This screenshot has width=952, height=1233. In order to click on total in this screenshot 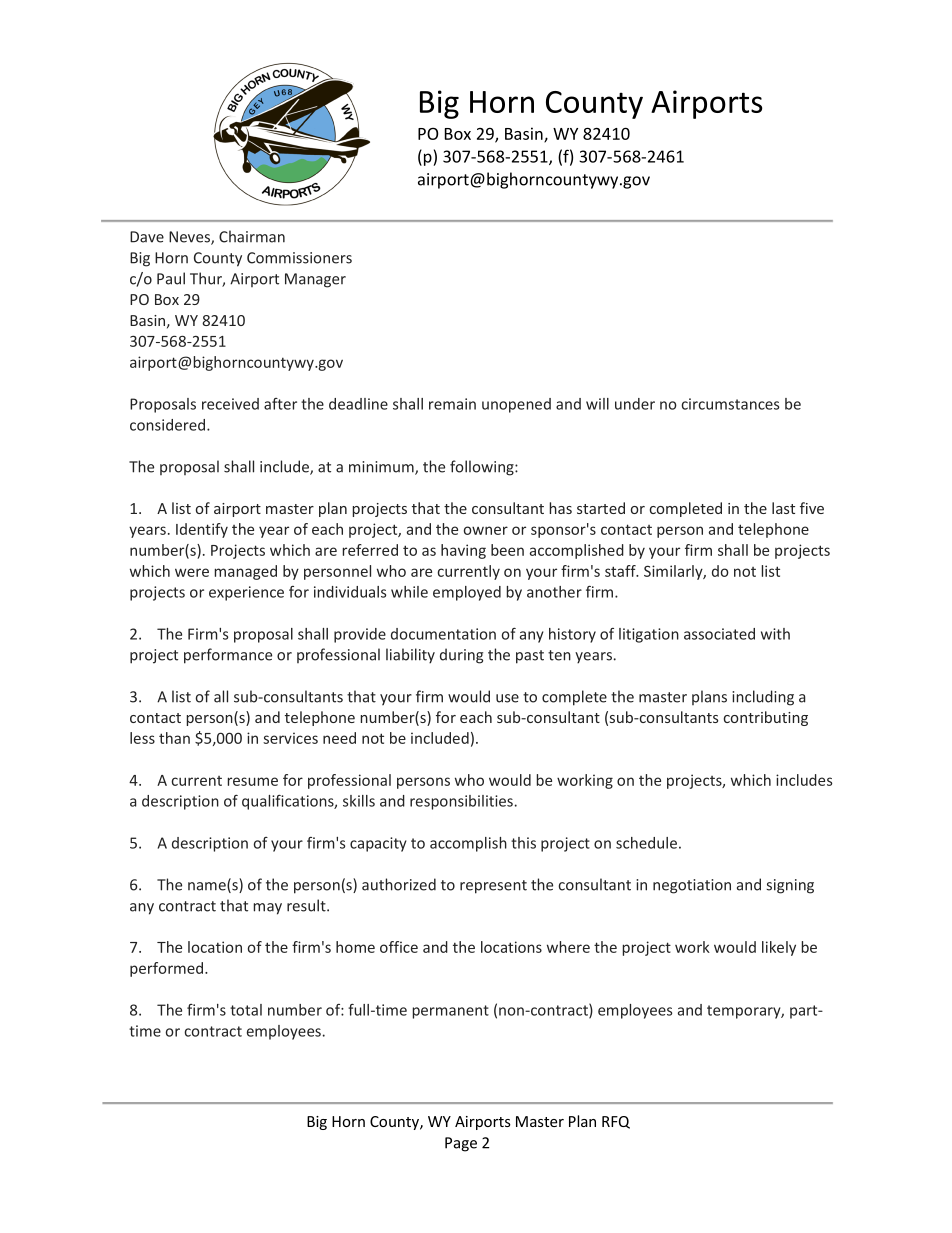, I will do `click(246, 1010)`.
